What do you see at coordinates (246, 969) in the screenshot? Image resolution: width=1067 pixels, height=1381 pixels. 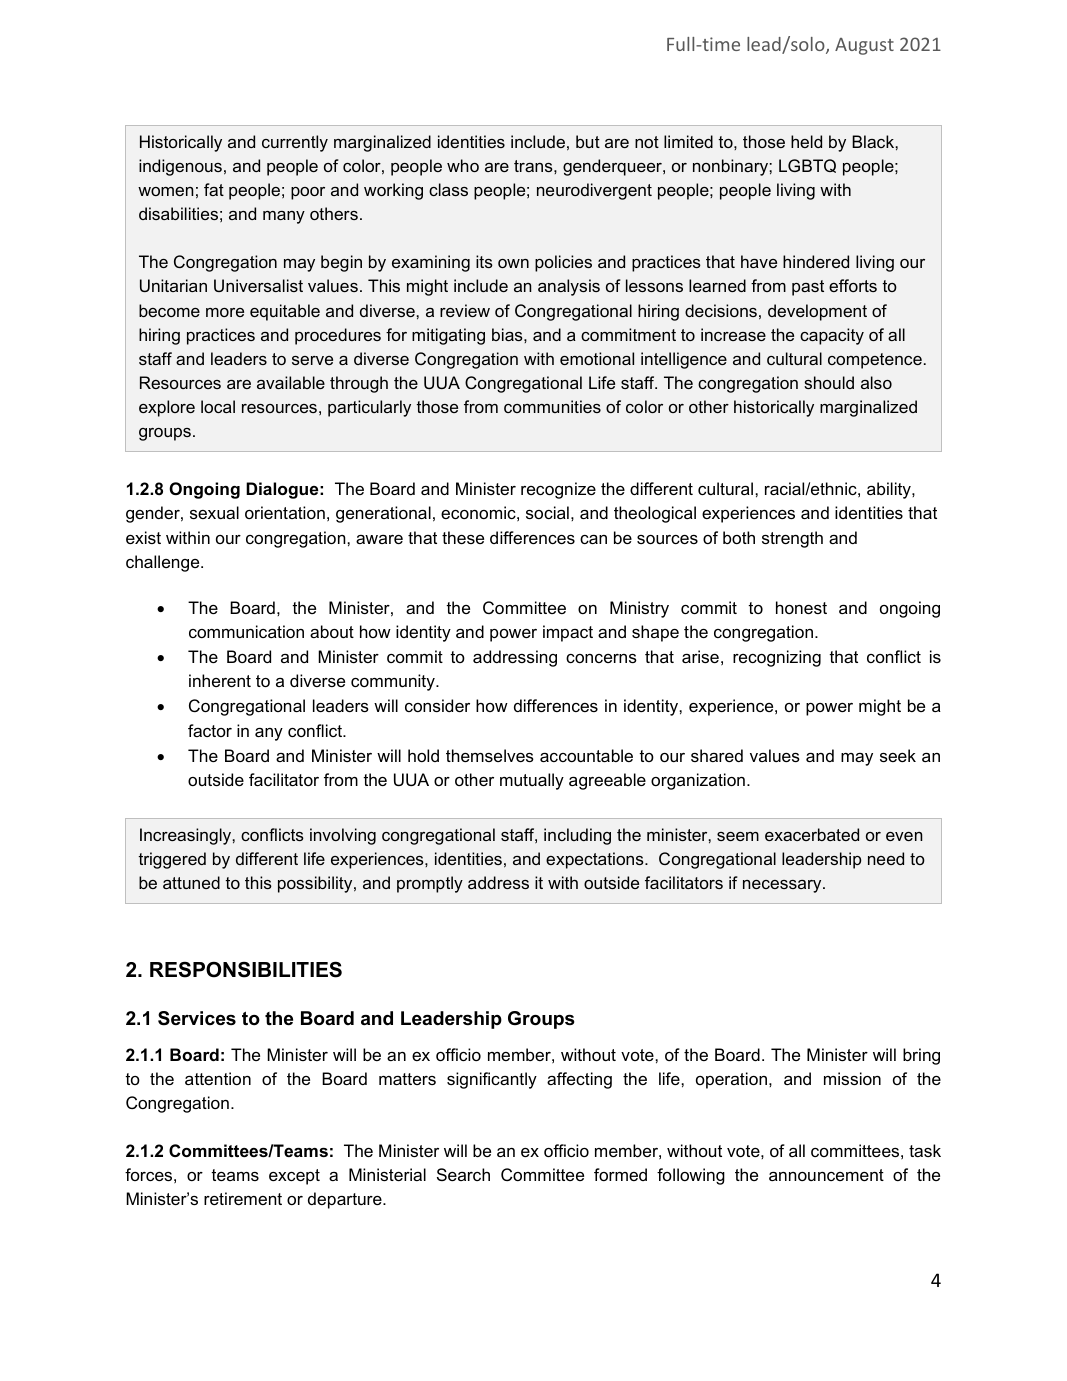 I see `RESPONSIBILITIES` at bounding box center [246, 969].
